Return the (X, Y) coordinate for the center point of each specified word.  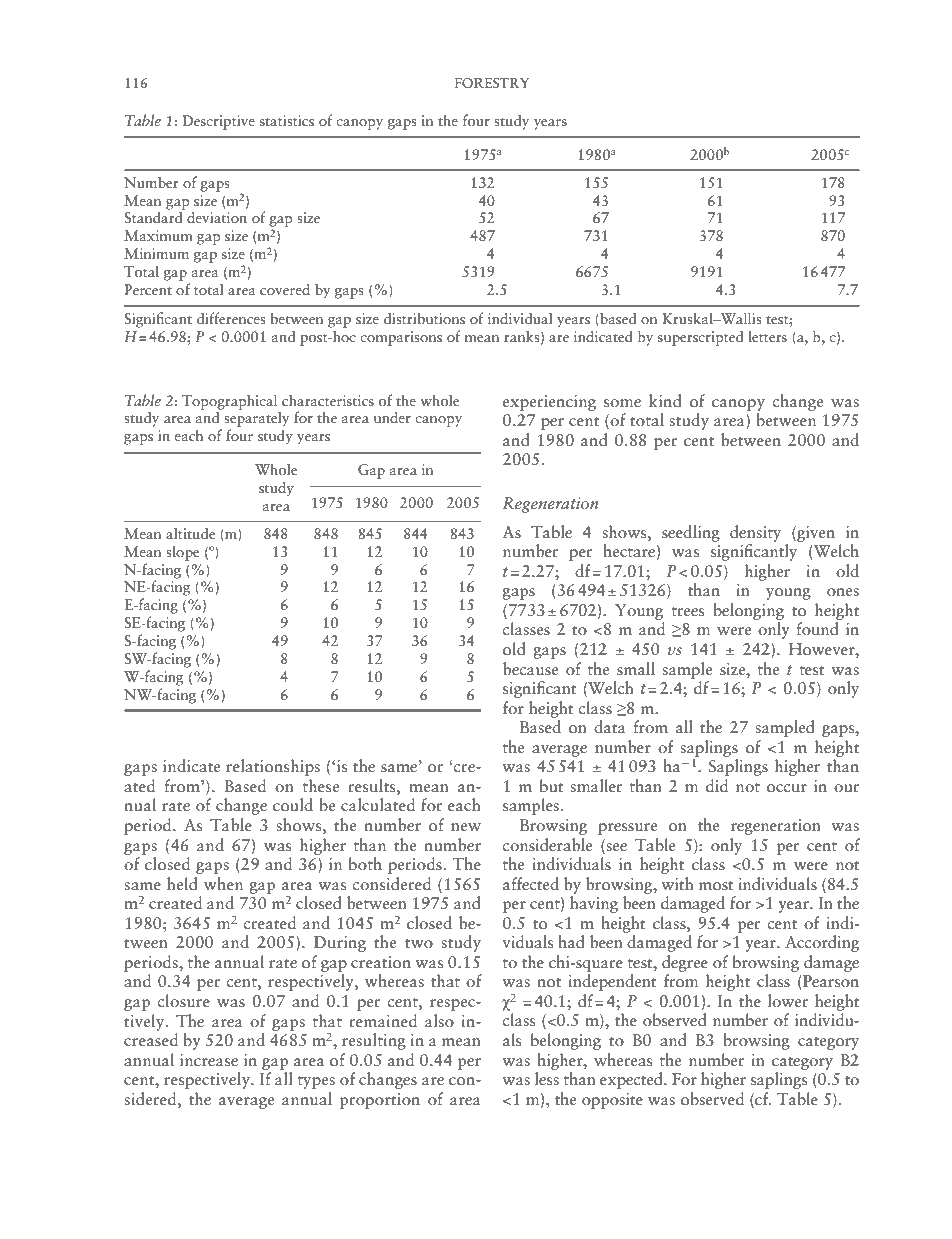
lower (788, 1000)
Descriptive (218, 122)
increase (209, 1060)
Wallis (740, 318)
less (547, 1079)
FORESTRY (491, 83)
